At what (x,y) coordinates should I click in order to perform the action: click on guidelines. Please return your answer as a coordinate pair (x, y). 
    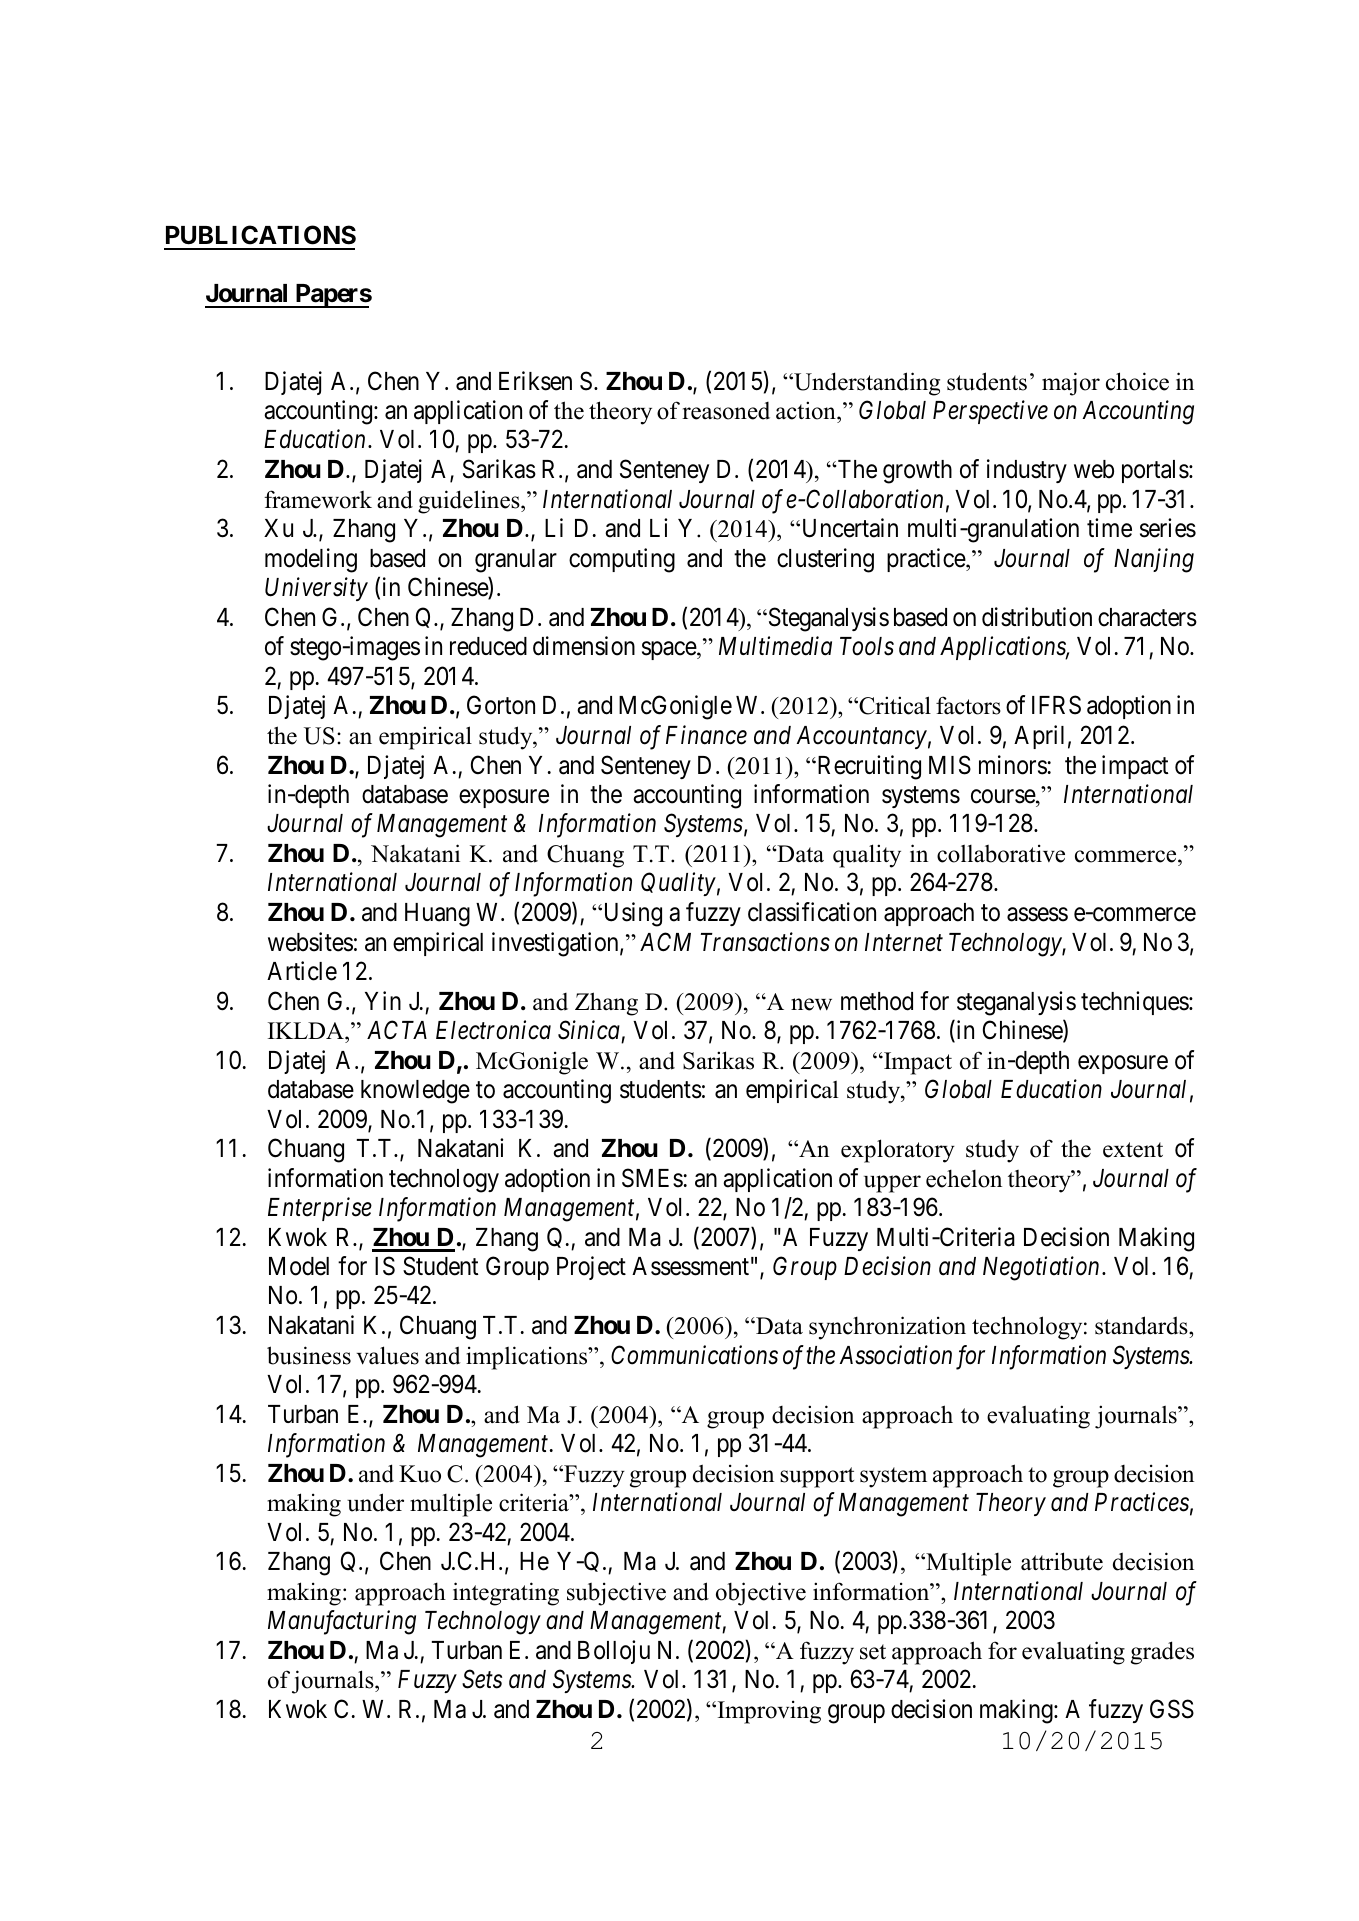
    Looking at the image, I should click on (470, 502).
